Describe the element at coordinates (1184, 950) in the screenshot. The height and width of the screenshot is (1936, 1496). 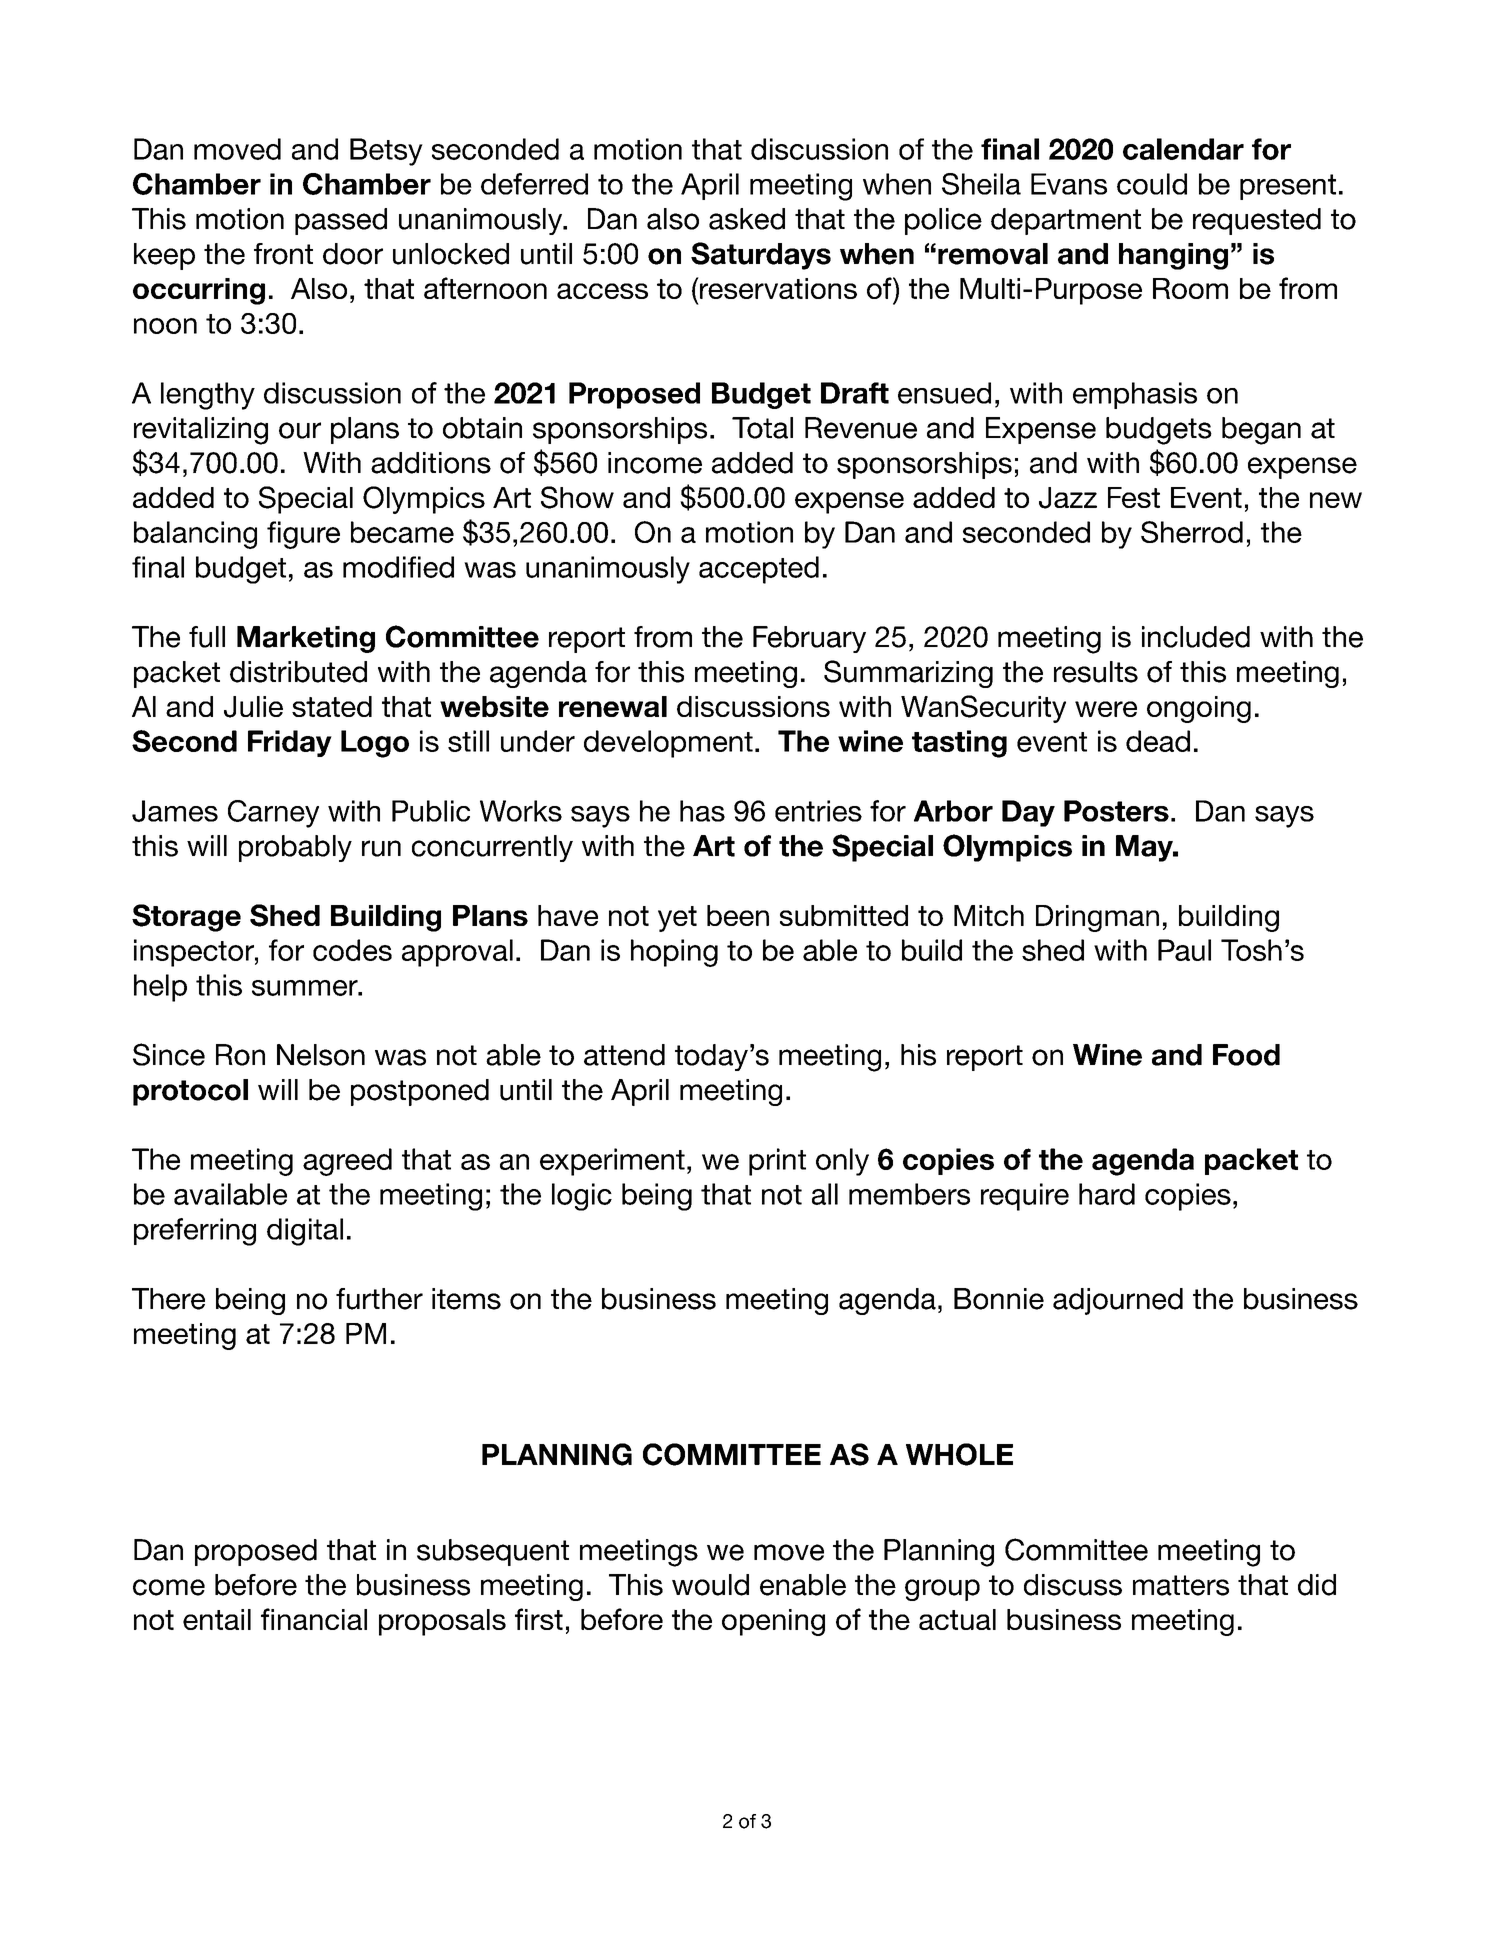
I see `Paul` at that location.
